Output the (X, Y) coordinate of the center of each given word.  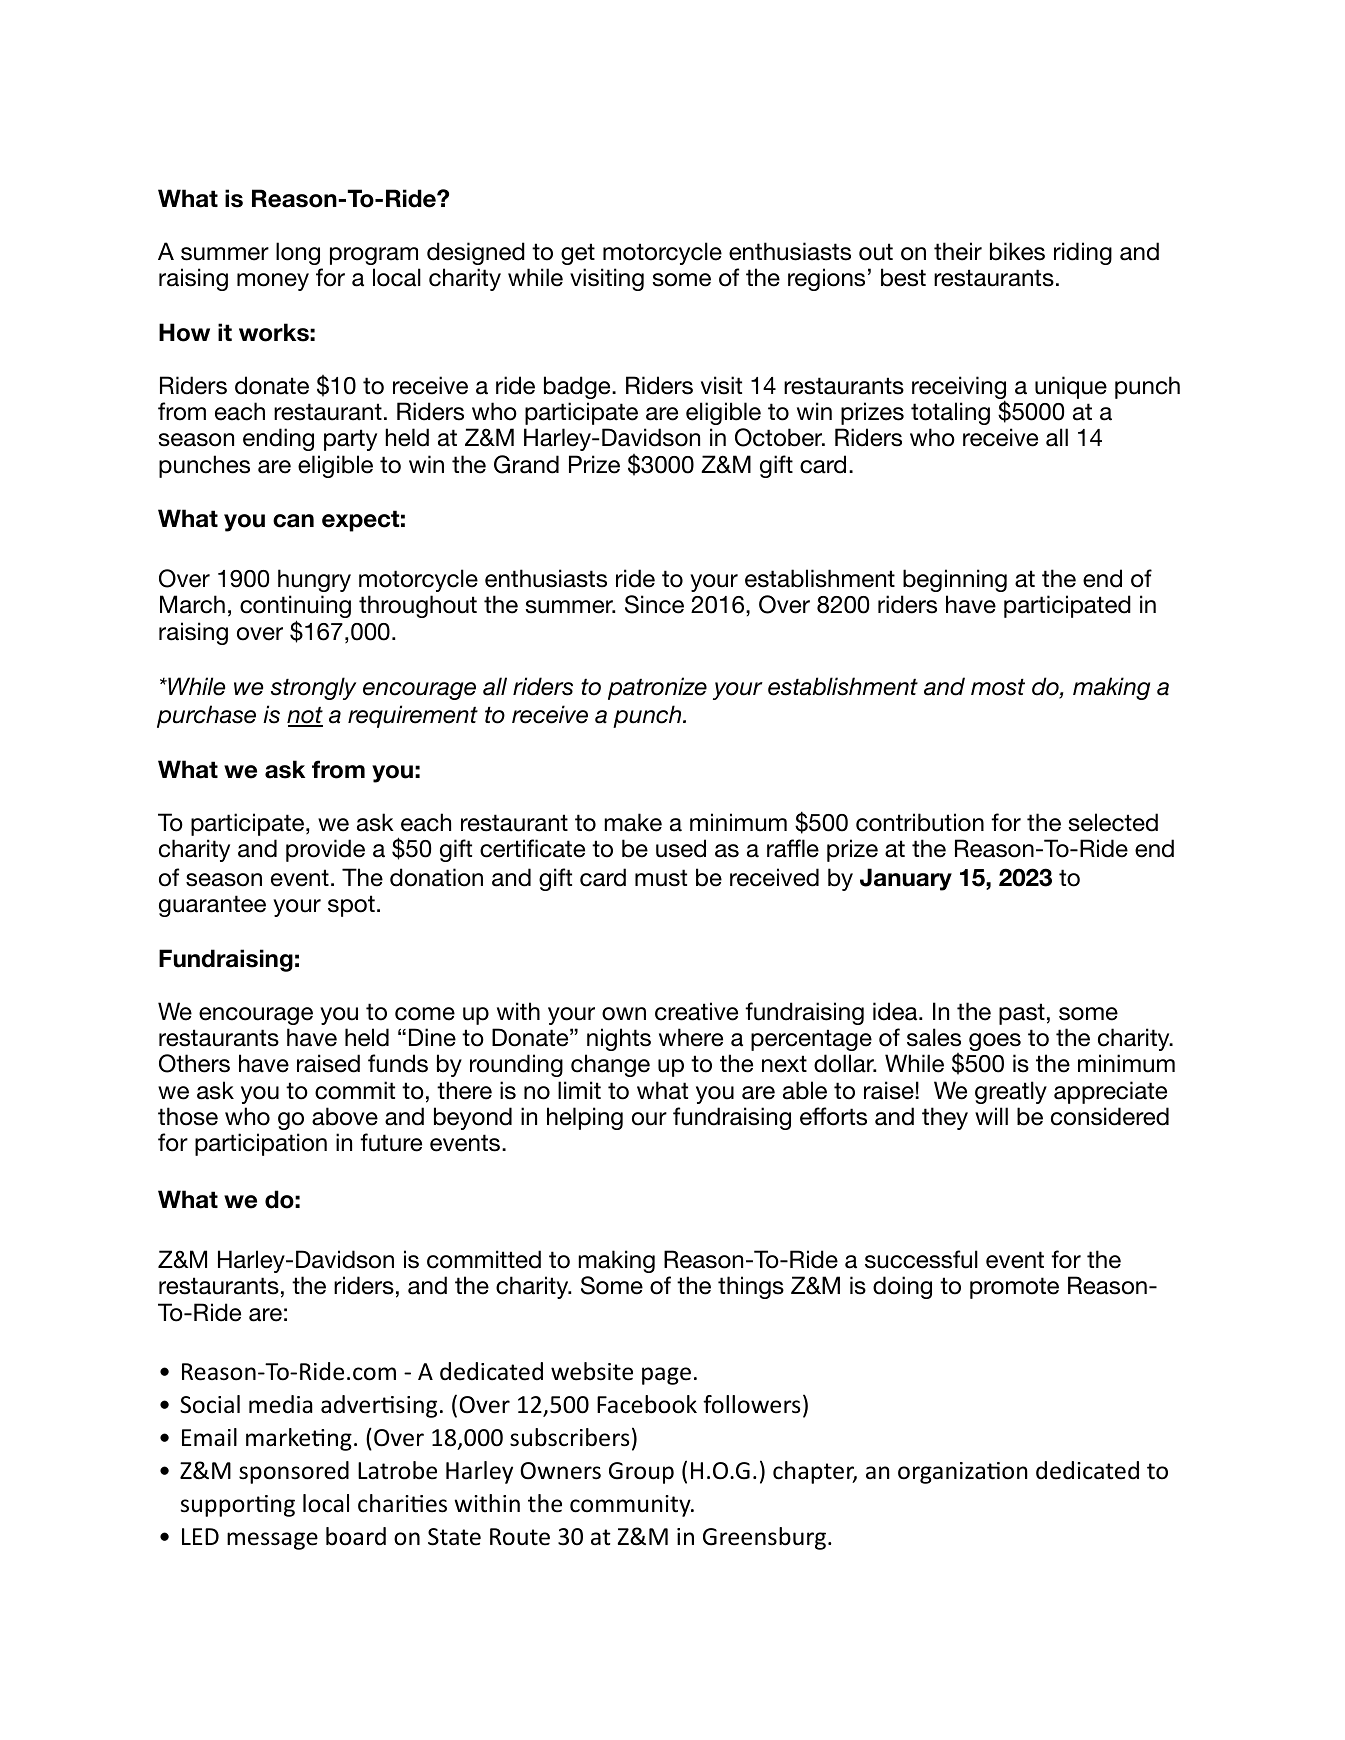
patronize (657, 688)
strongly (313, 688)
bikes (1017, 251)
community (631, 1506)
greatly (1011, 1092)
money (273, 282)
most (998, 687)
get (578, 254)
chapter (815, 1472)
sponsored (294, 1472)
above (345, 1116)
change (610, 1065)
